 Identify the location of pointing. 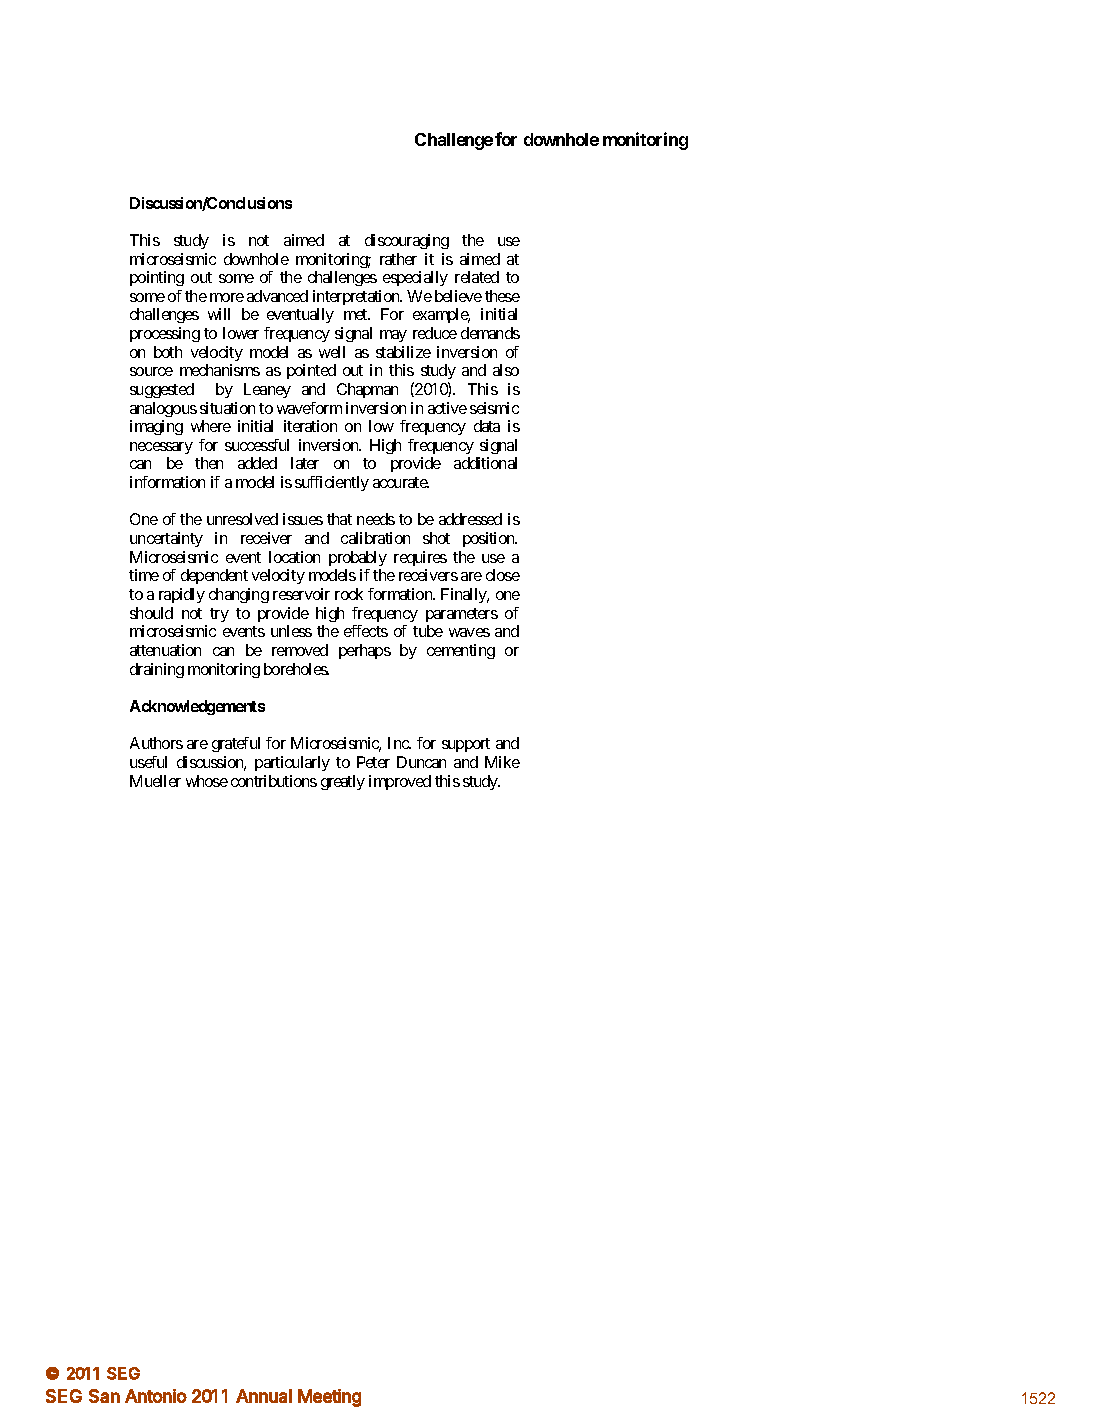
(157, 278).
